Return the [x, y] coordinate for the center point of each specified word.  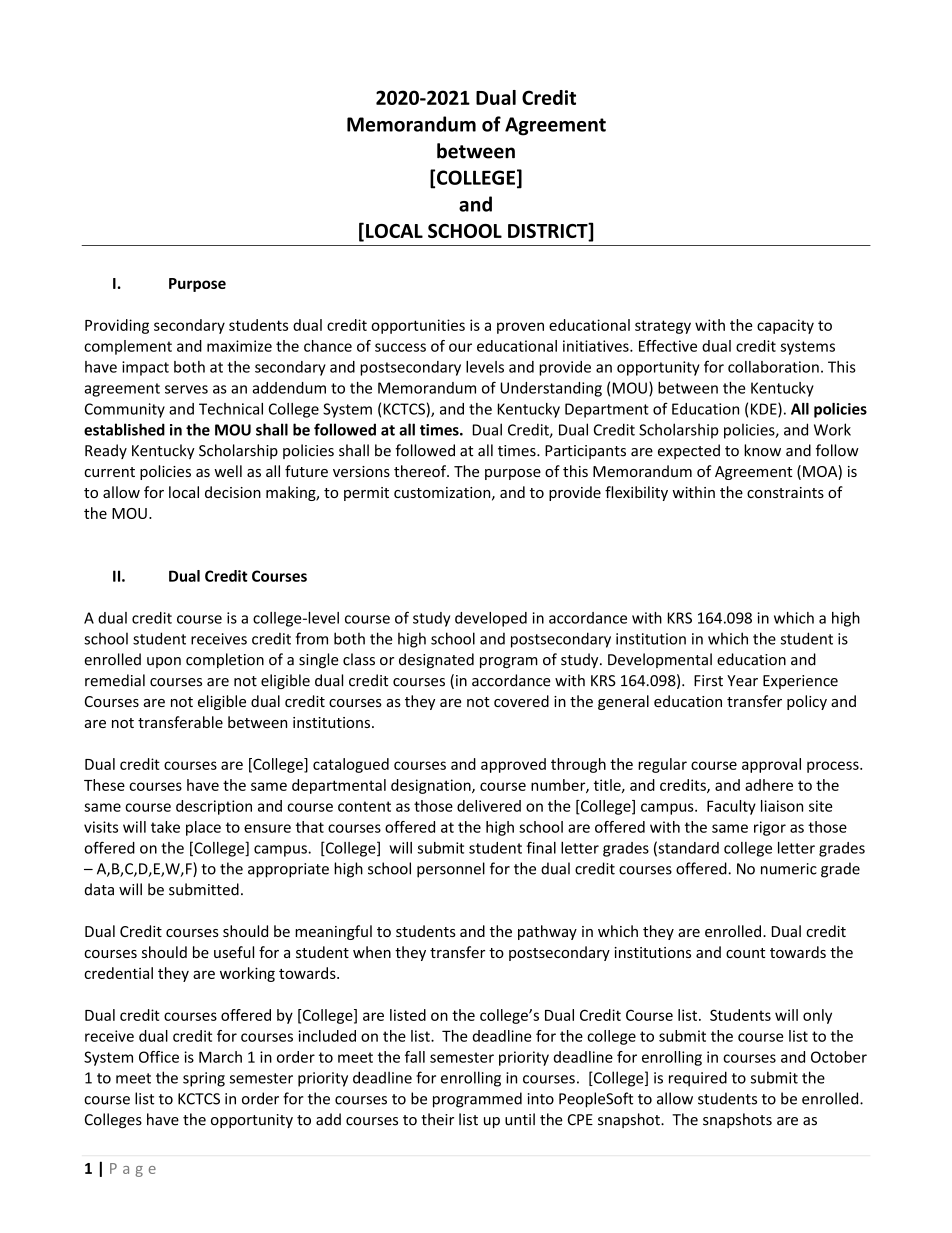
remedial [115, 680]
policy [807, 702]
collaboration [773, 367]
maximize [239, 346]
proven [520, 328]
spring [204, 1079]
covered [521, 701]
